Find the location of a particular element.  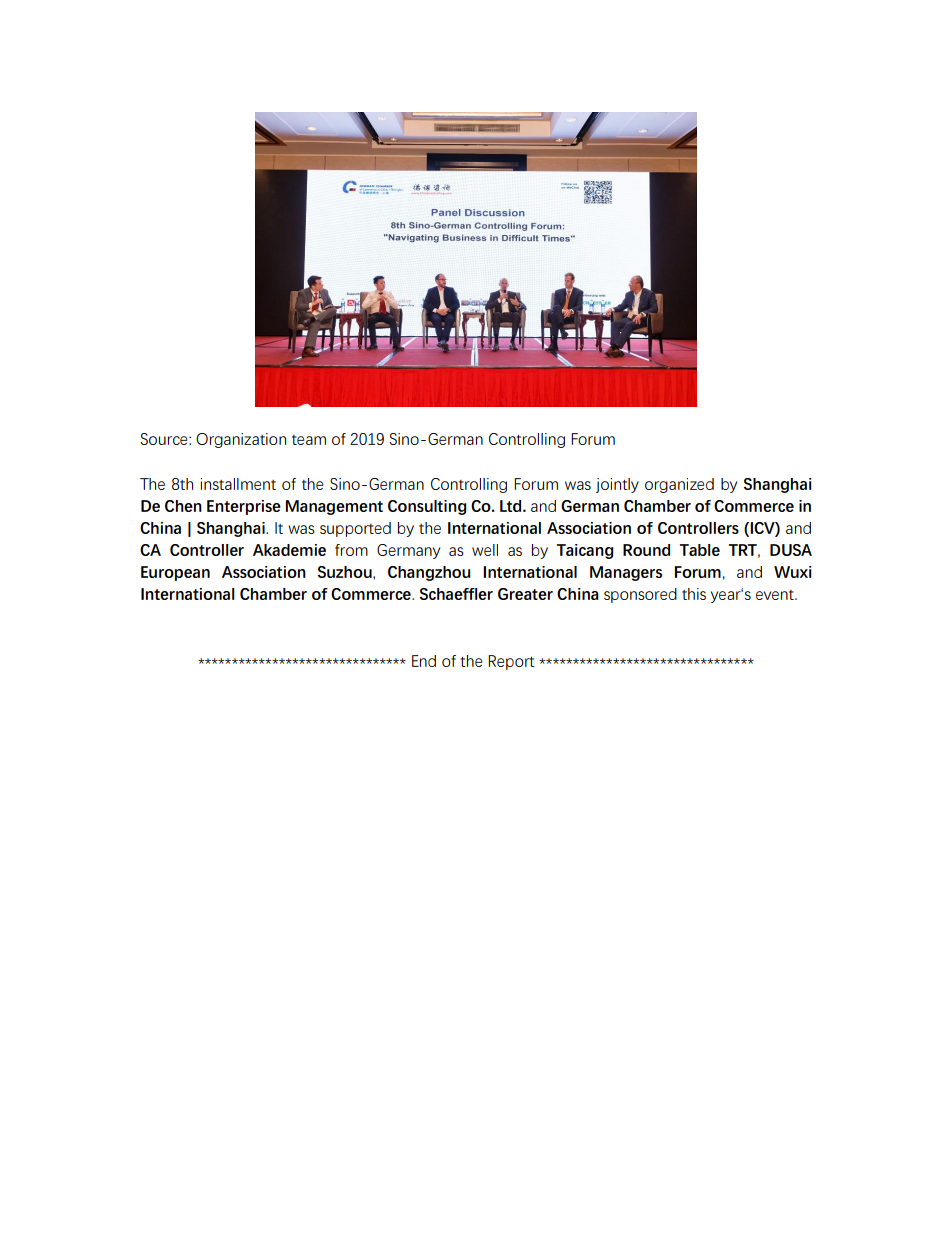

organized is located at coordinates (679, 485).
